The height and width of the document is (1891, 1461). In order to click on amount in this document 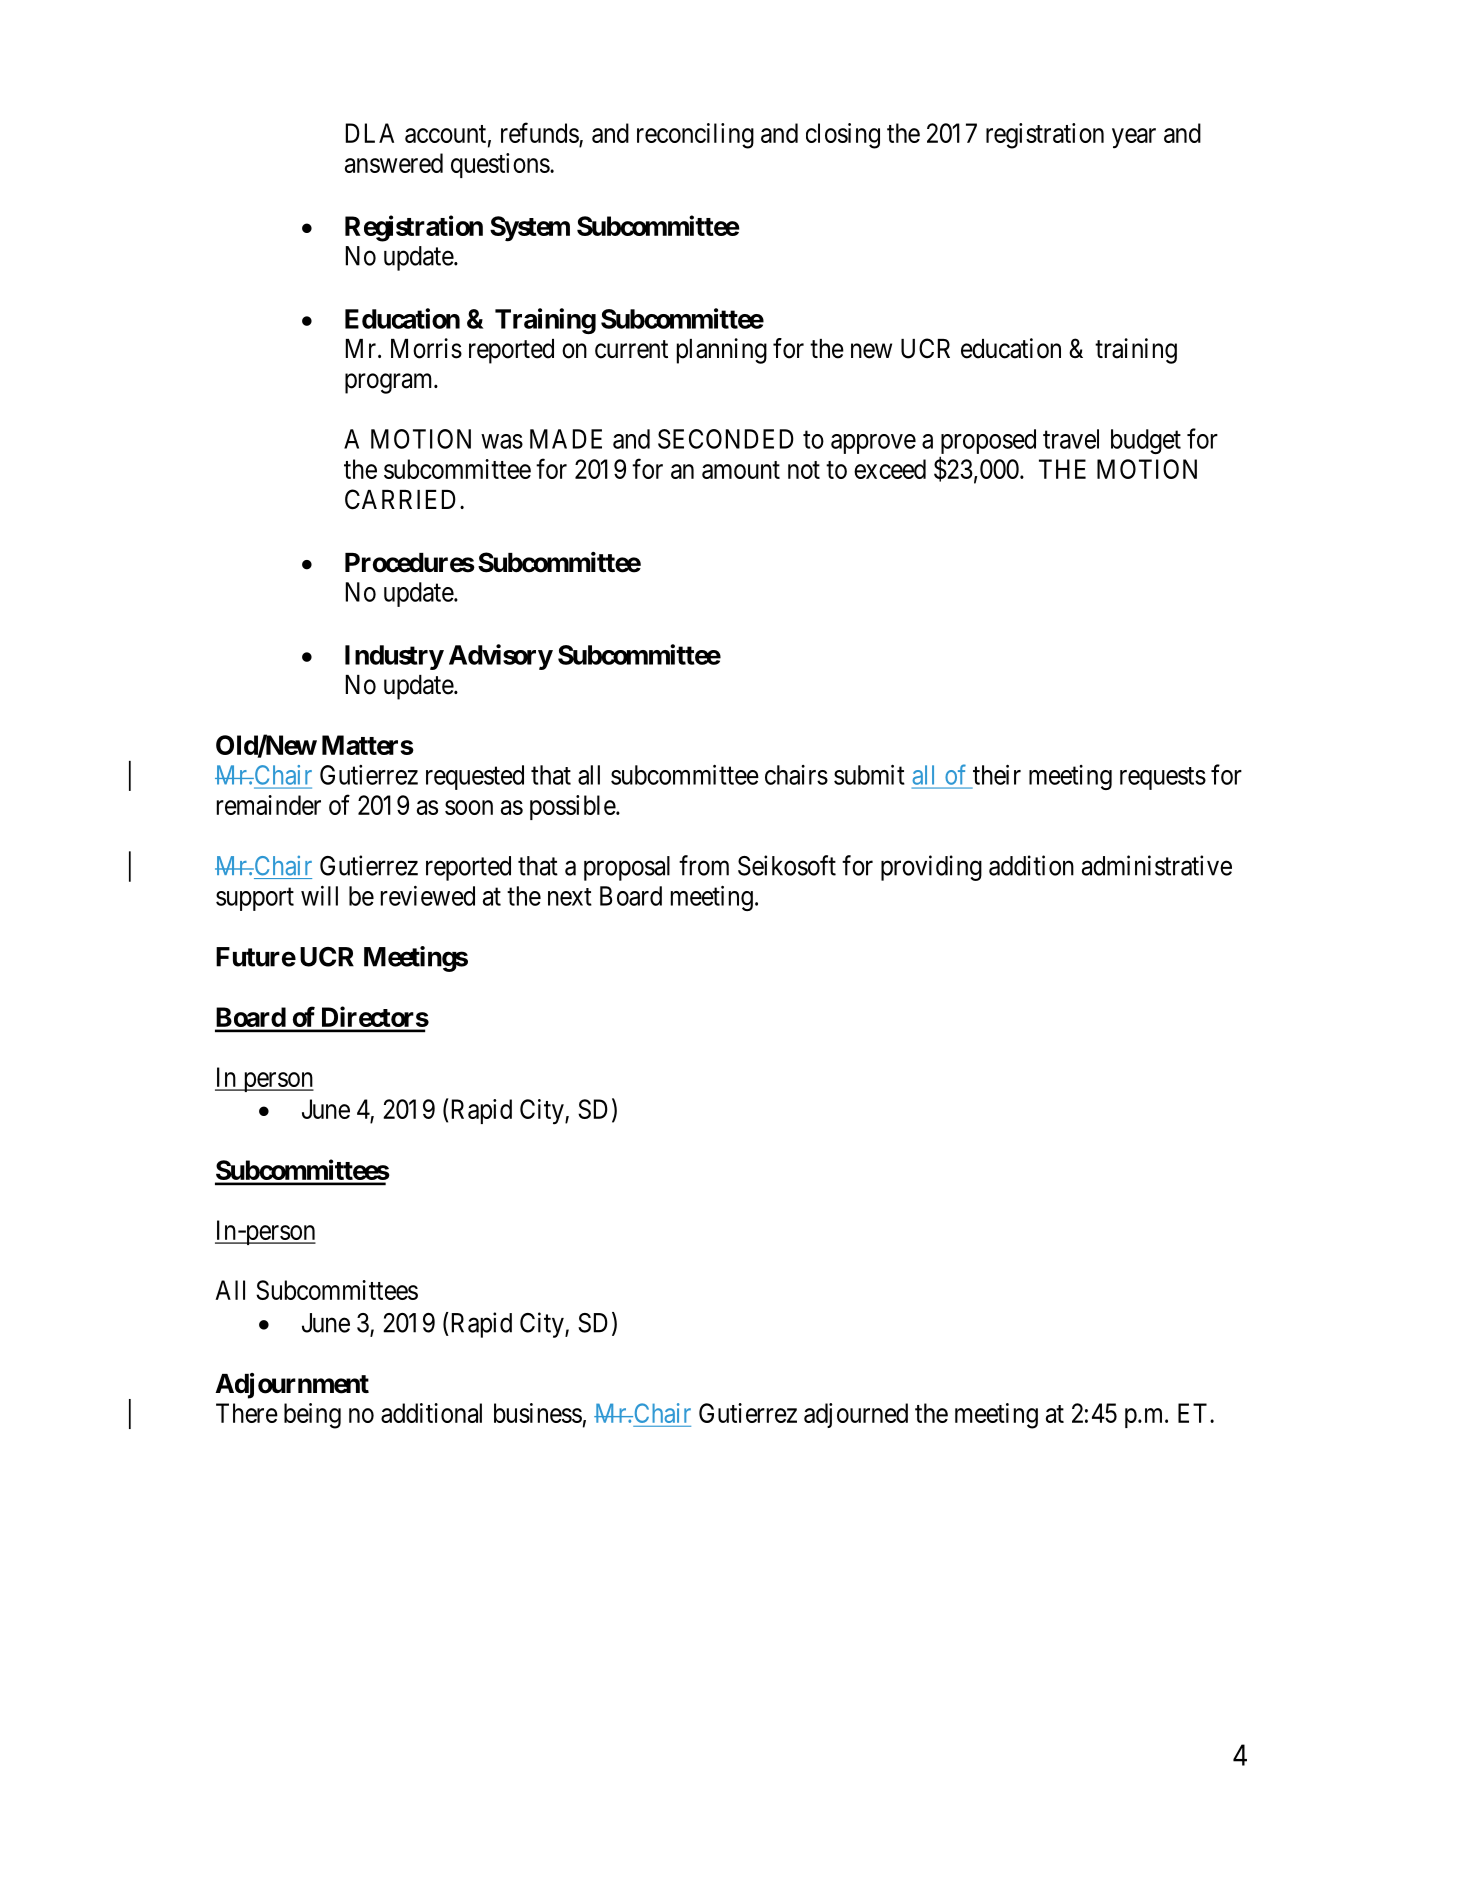, I will do `click(741, 470)`.
